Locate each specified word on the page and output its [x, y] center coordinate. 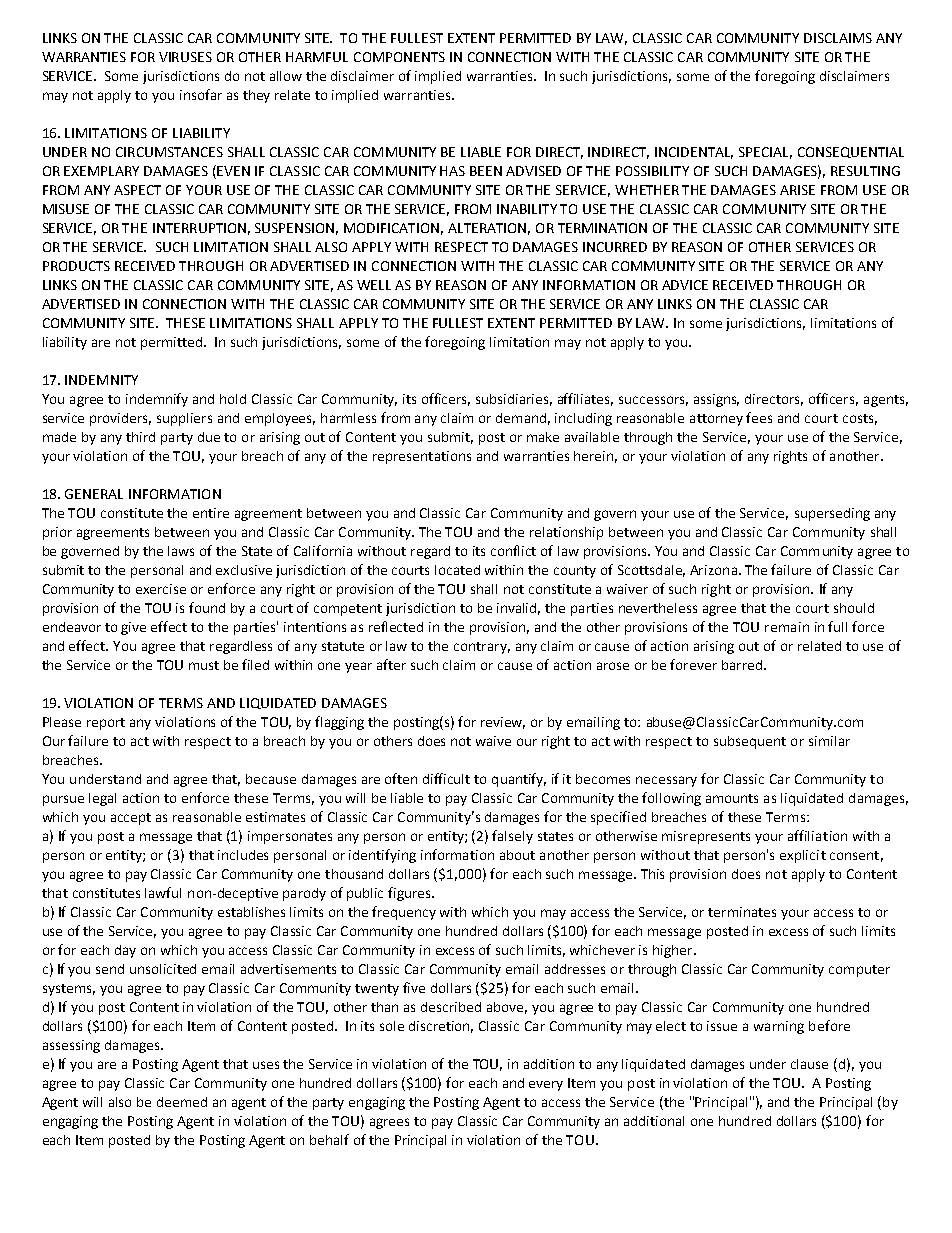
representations [422, 457]
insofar [201, 94]
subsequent [750, 742]
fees [759, 417]
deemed [182, 1102]
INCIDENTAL [694, 153]
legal [102, 799]
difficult [446, 778]
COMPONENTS [399, 57]
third [140, 437]
